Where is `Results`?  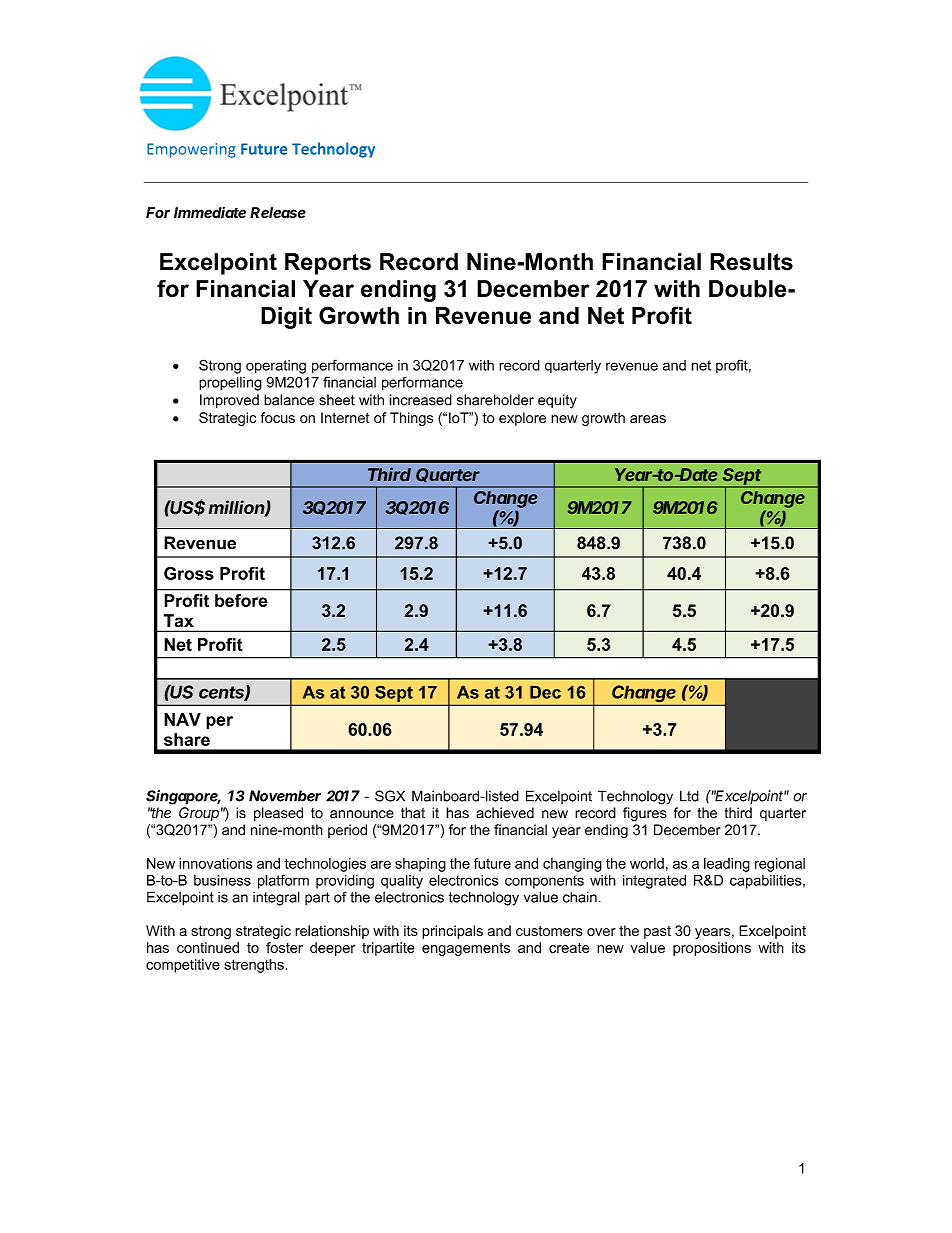
Results is located at coordinates (751, 262).
